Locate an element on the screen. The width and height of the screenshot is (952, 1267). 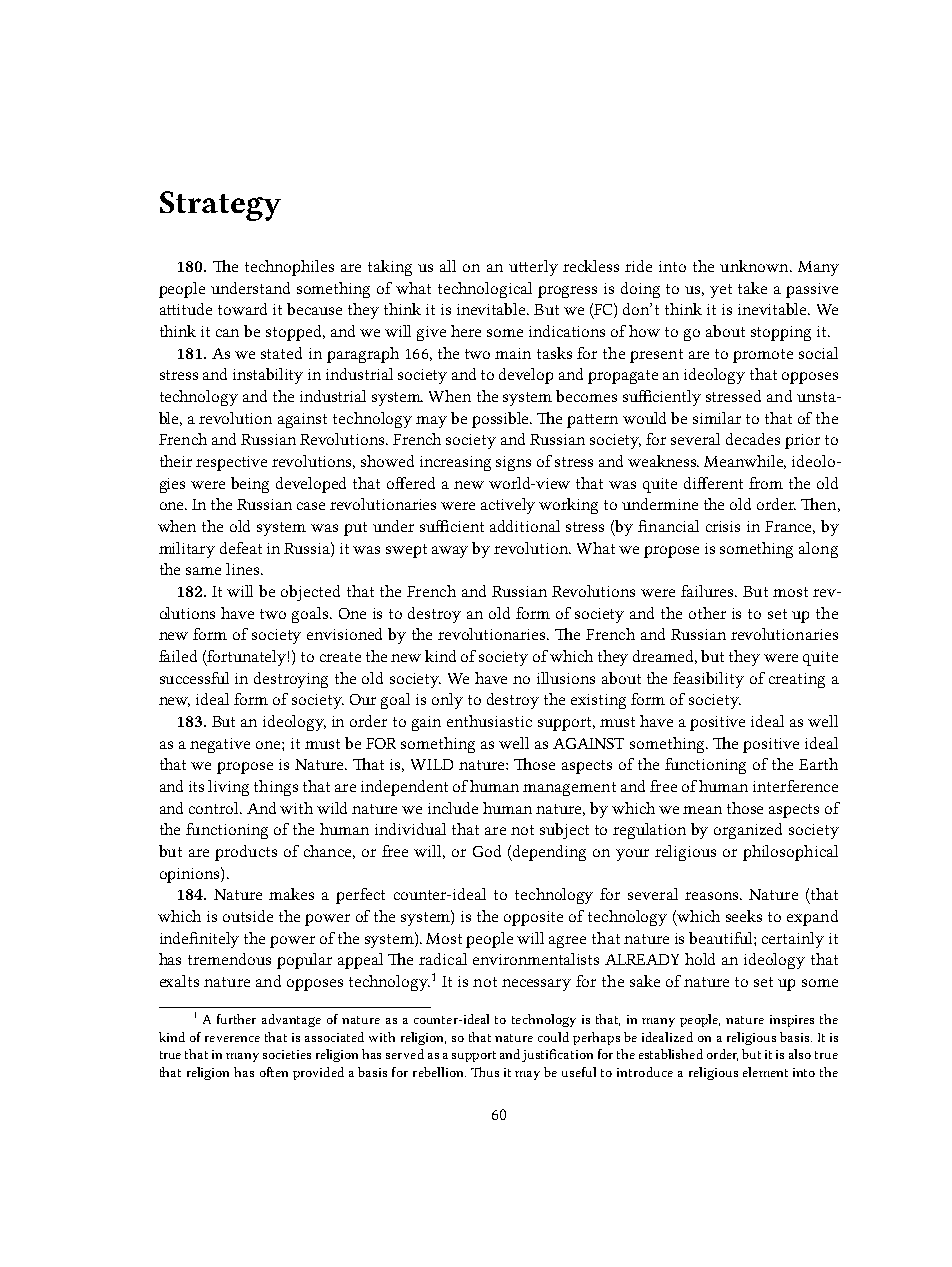
element is located at coordinates (765, 1072).
